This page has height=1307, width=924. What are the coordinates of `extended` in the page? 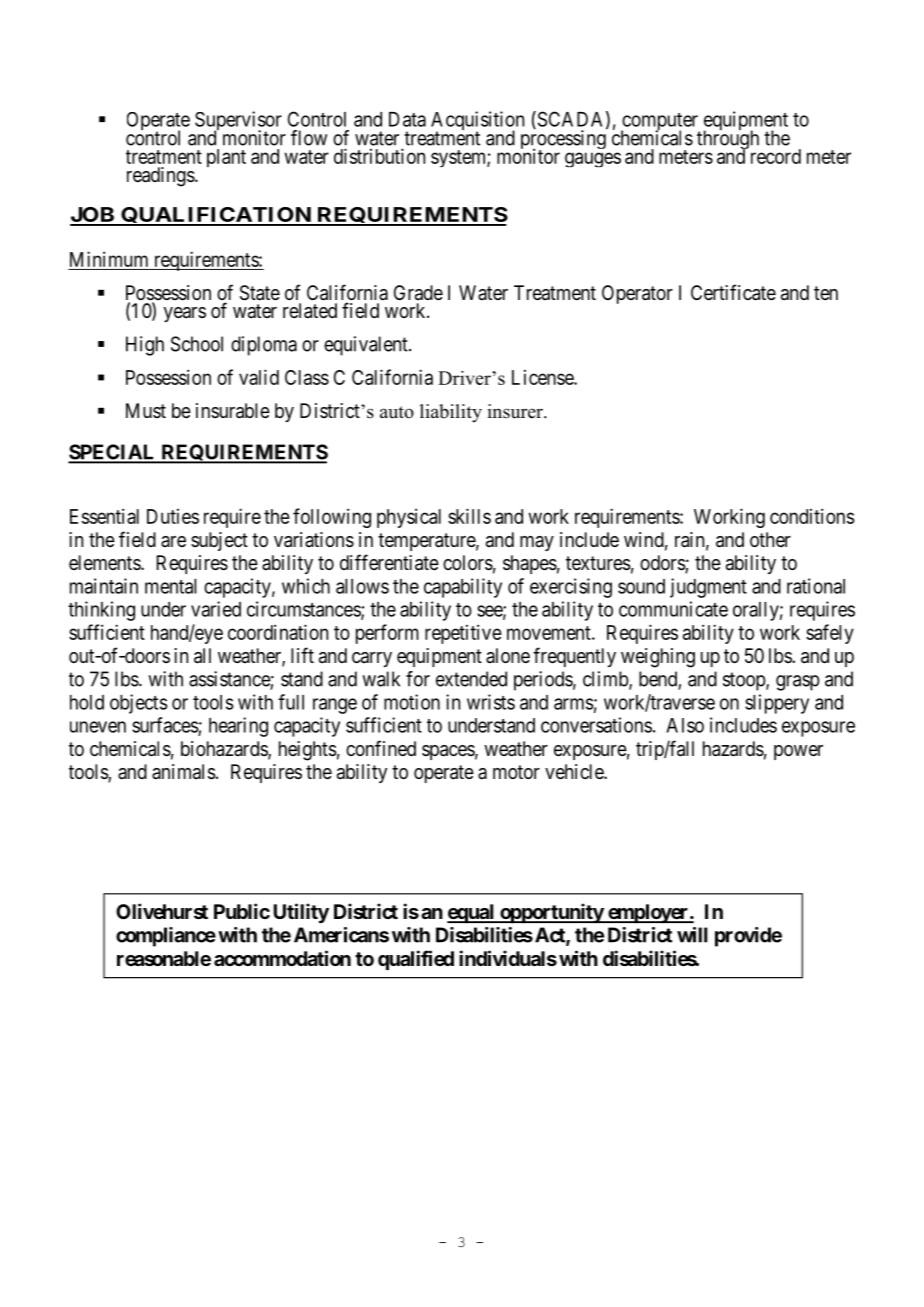 It's located at (471, 679).
